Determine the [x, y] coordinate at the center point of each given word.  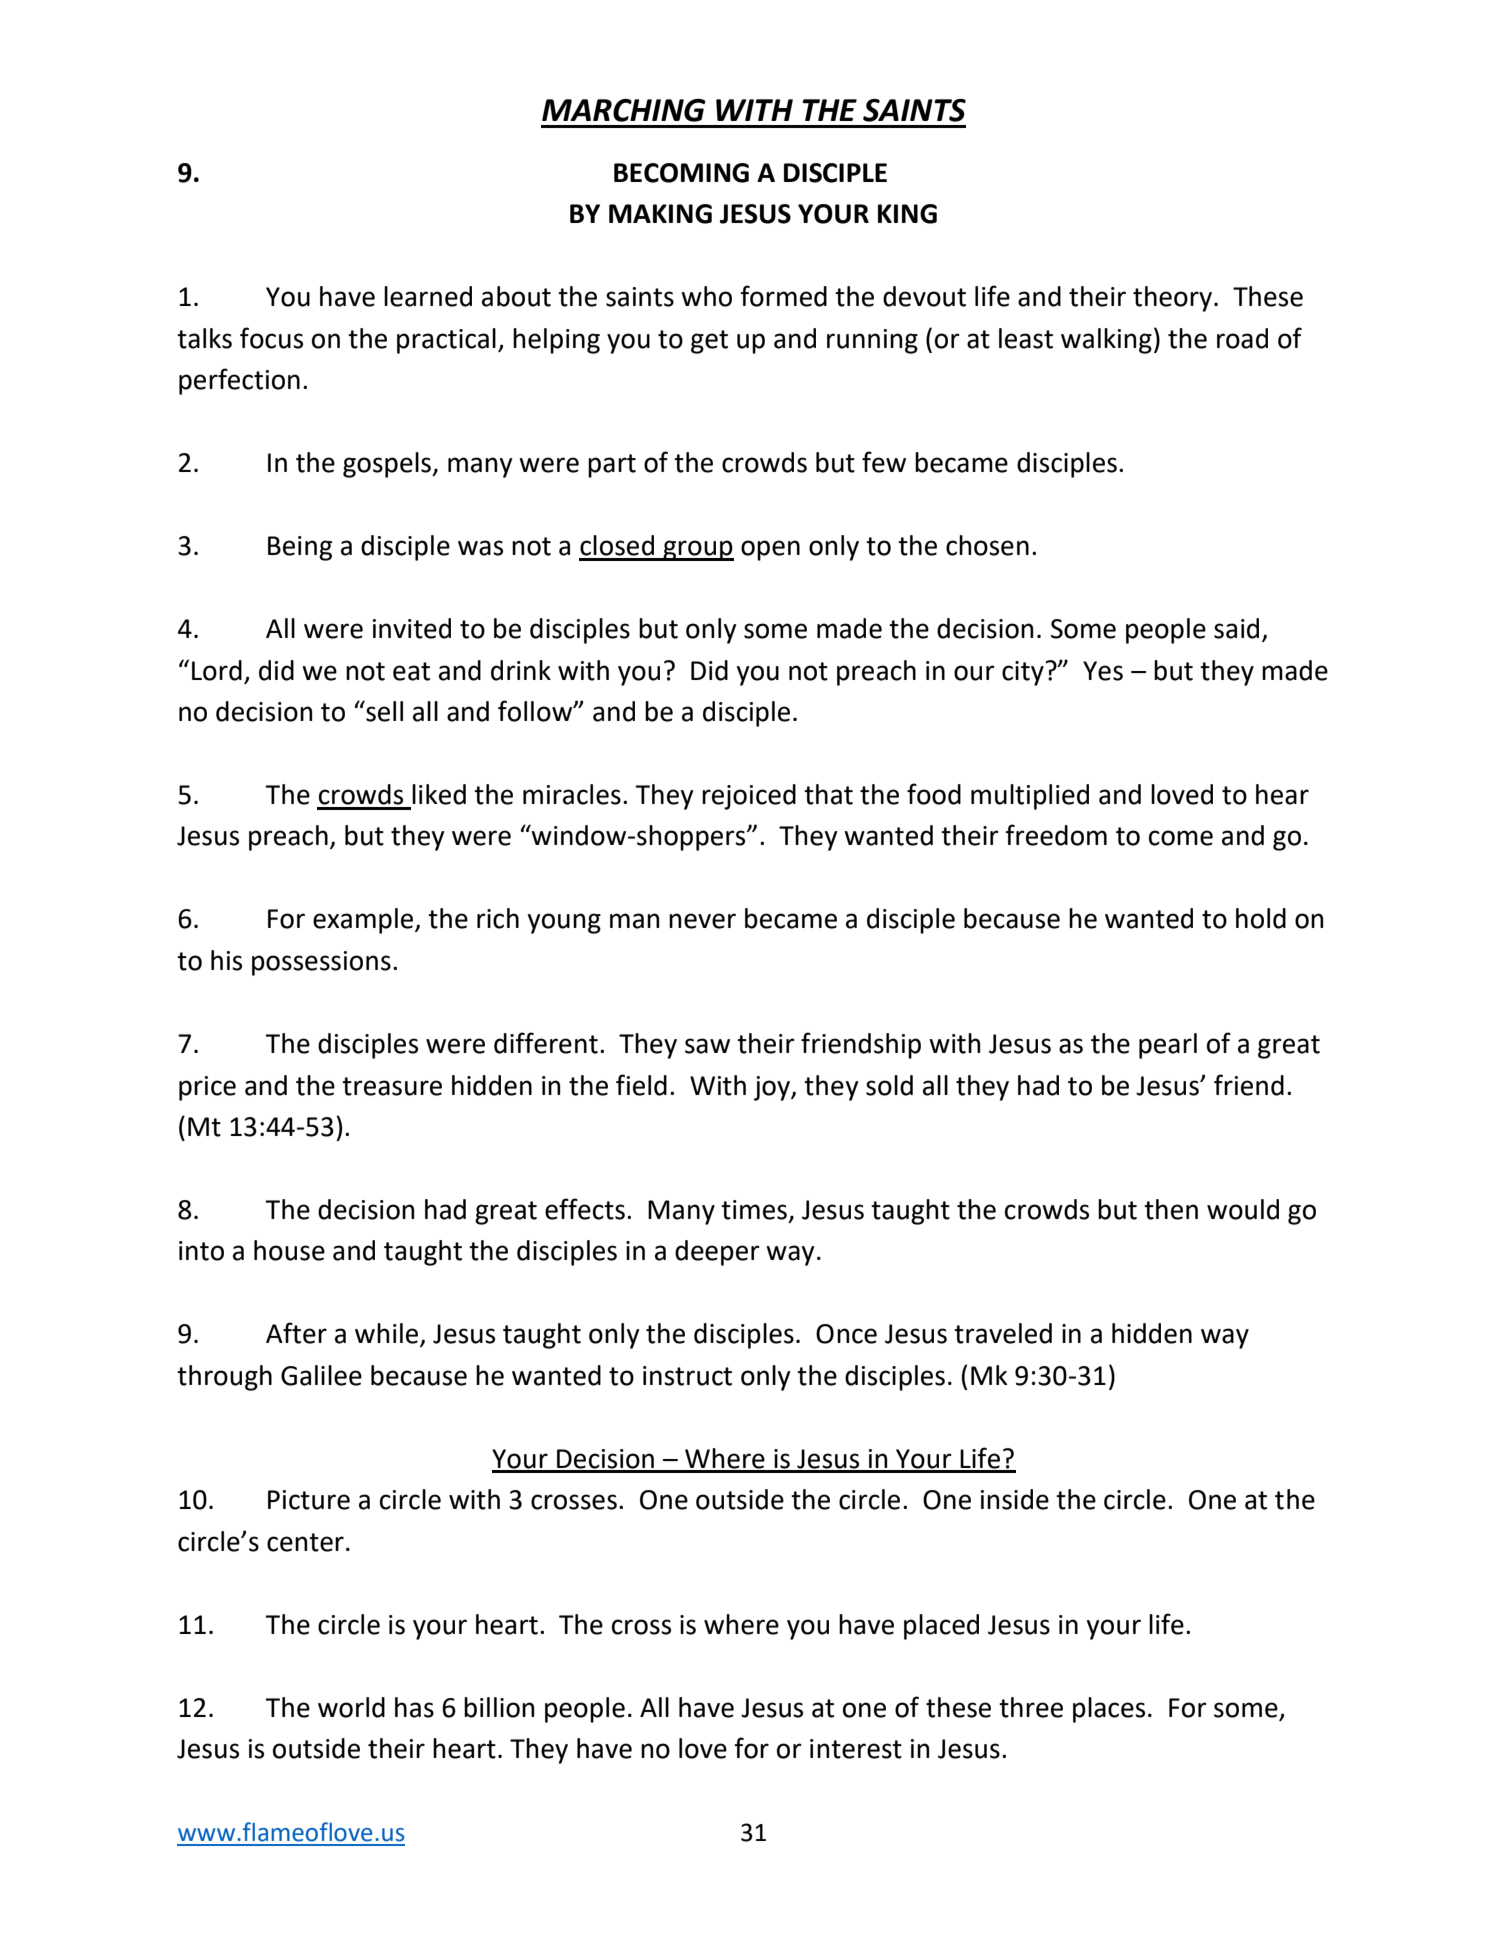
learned [428, 296]
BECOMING [681, 173]
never [702, 921]
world [351, 1707]
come [1181, 838]
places [1109, 1710]
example [364, 921]
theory [1172, 299]
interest [856, 1749]
